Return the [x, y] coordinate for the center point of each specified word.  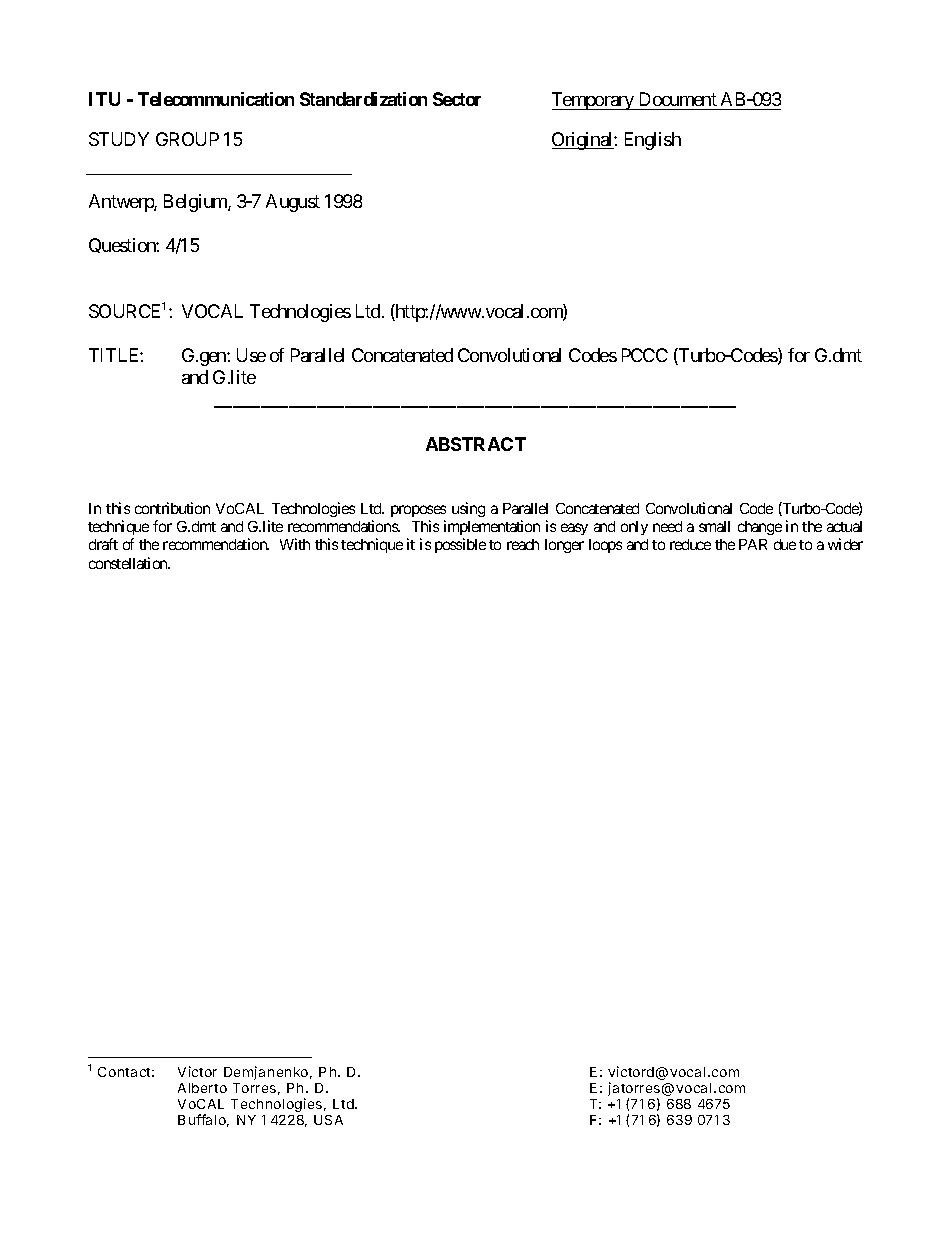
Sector [457, 99]
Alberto [202, 1088]
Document [678, 99]
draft [103, 544]
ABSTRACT [476, 444]
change [760, 528]
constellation [129, 563]
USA [328, 1120]
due [785, 544]
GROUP [187, 139]
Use [251, 355]
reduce [690, 544]
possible [460, 545]
